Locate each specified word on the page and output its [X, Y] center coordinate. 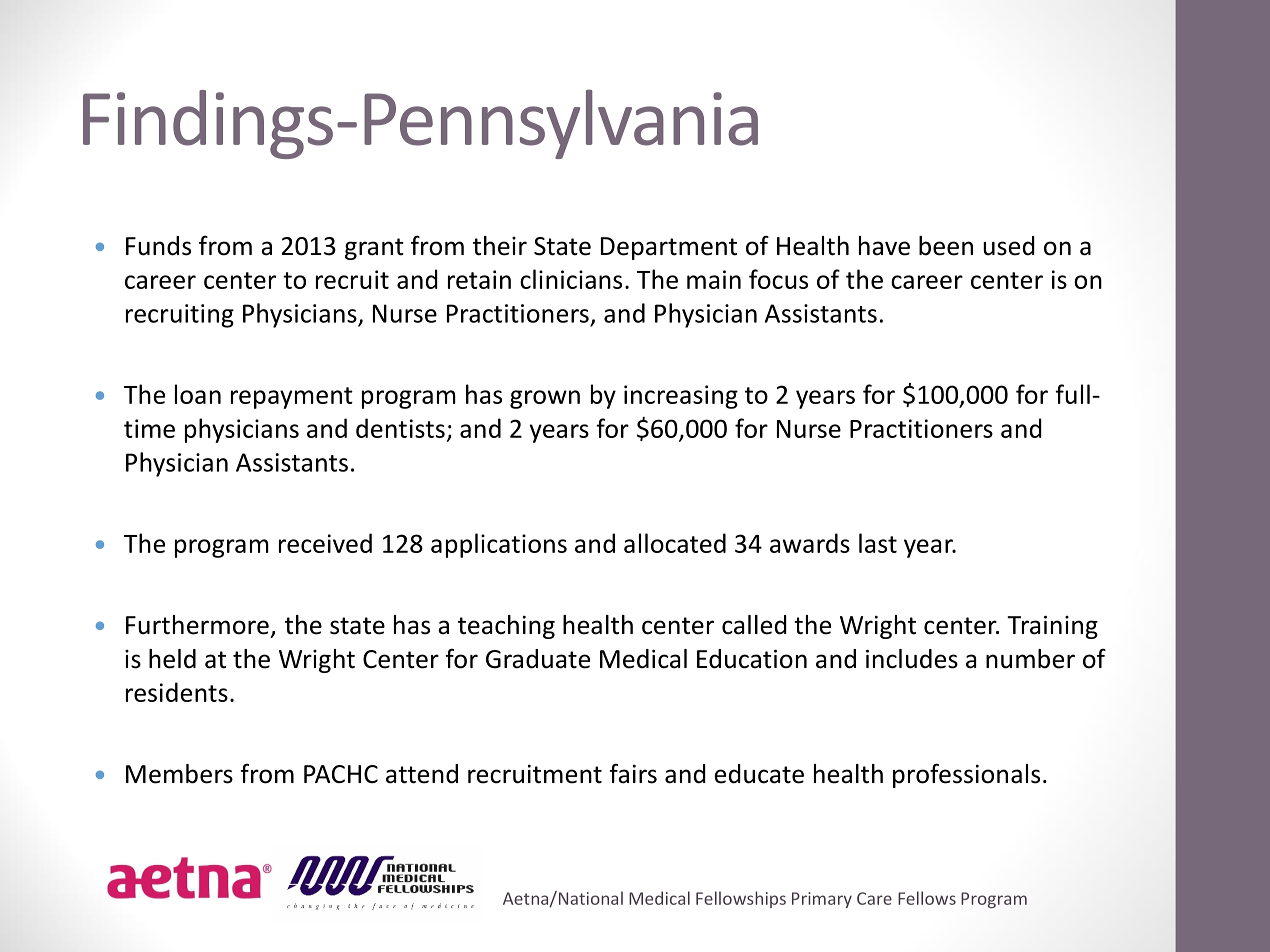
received [325, 543]
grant [374, 249]
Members [179, 774]
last [878, 543]
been [946, 246]
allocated [675, 543]
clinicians [571, 279]
